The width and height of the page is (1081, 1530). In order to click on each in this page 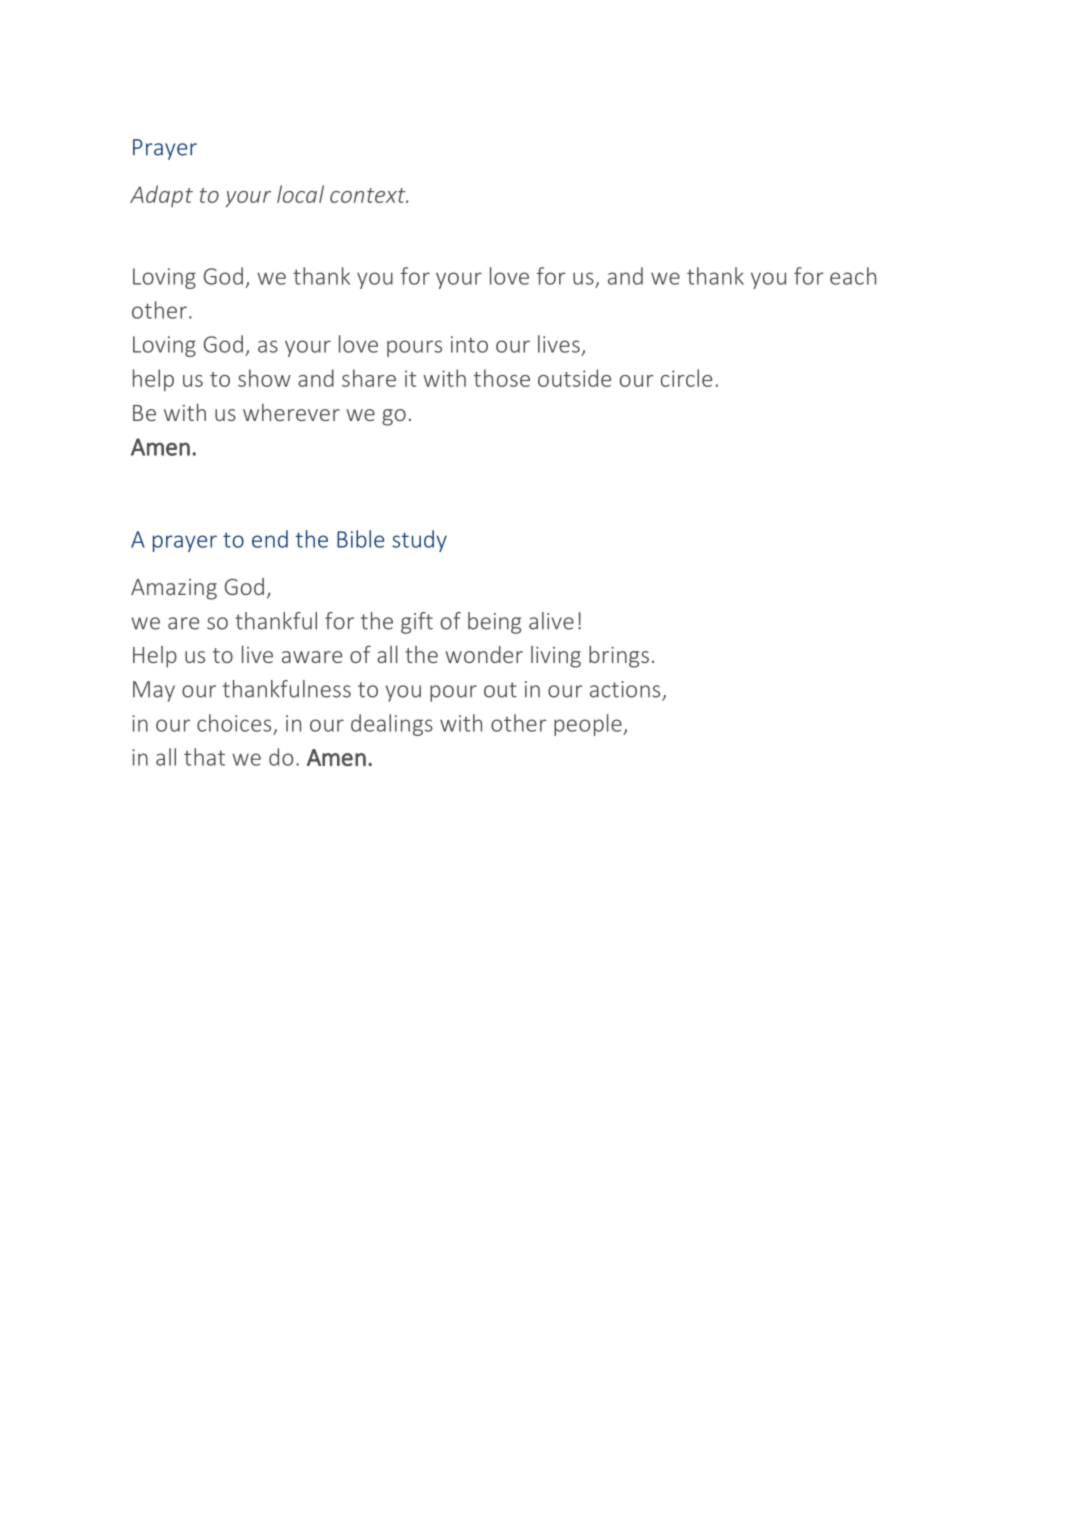, I will do `click(853, 276)`.
